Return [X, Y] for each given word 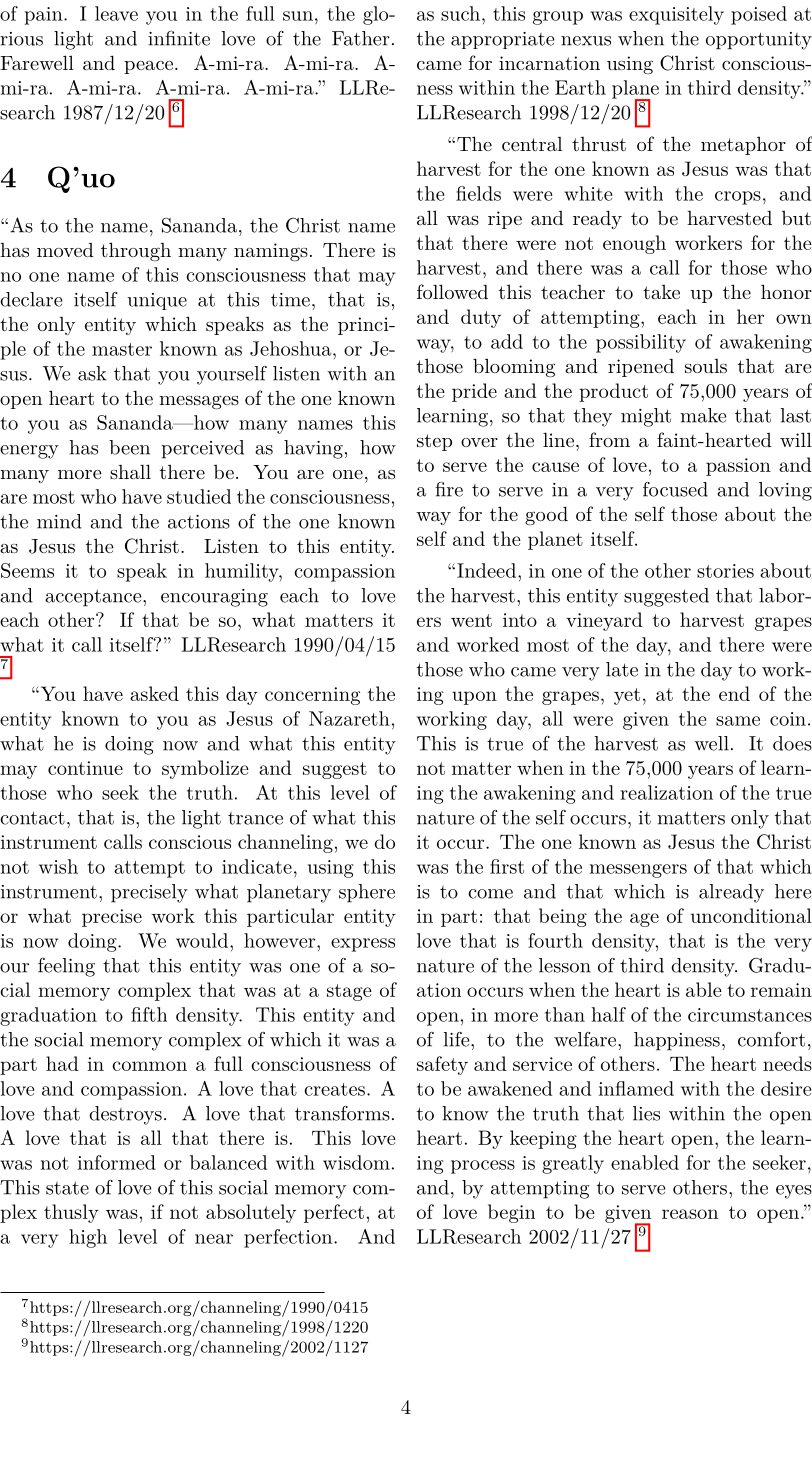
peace [148, 67]
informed [117, 1162]
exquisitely [676, 15]
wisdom [356, 1162]
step [434, 442]
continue [85, 768]
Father [361, 38]
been [129, 447]
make [703, 415]
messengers [638, 871]
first [507, 866]
